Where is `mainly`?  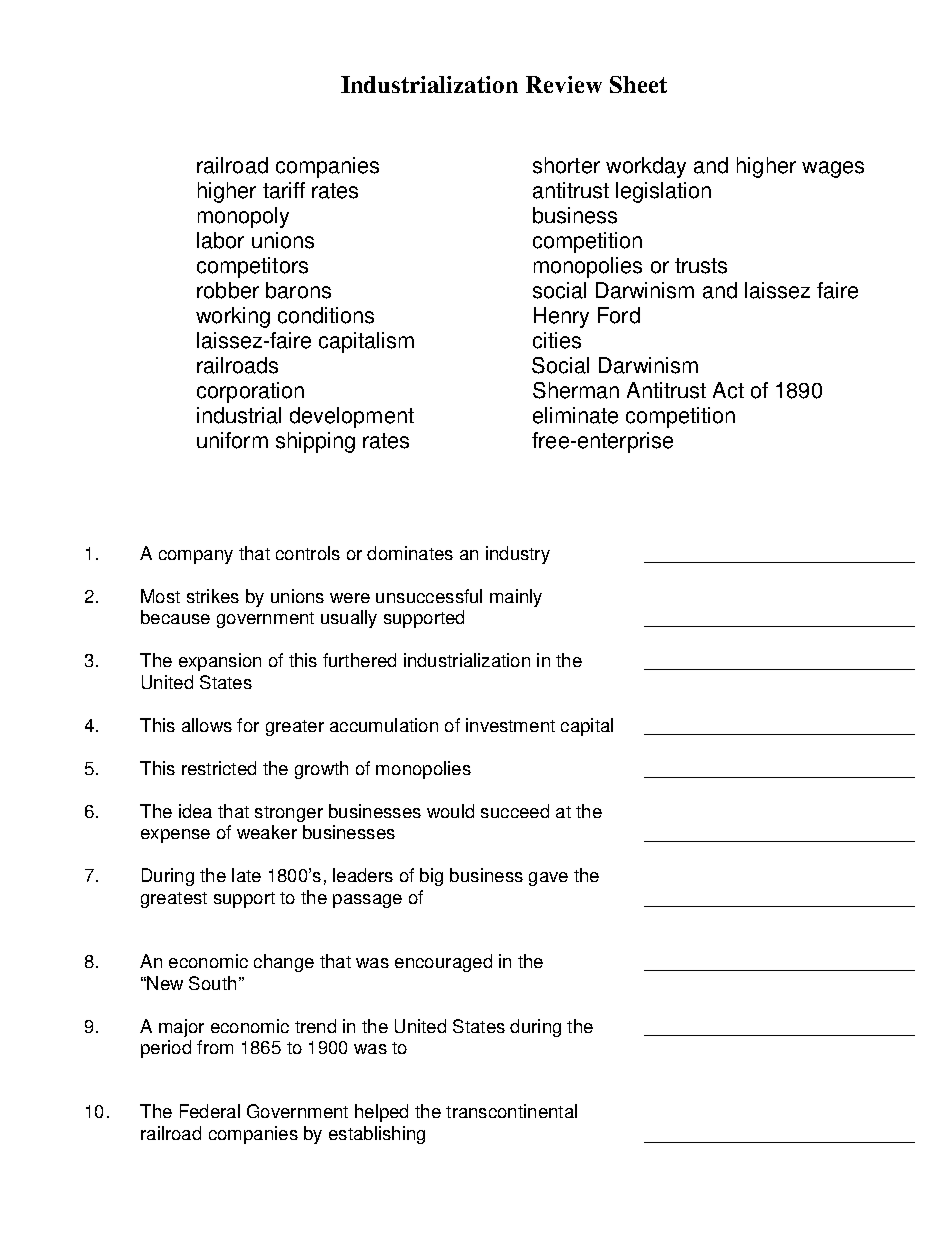
mainly is located at coordinates (516, 598).
